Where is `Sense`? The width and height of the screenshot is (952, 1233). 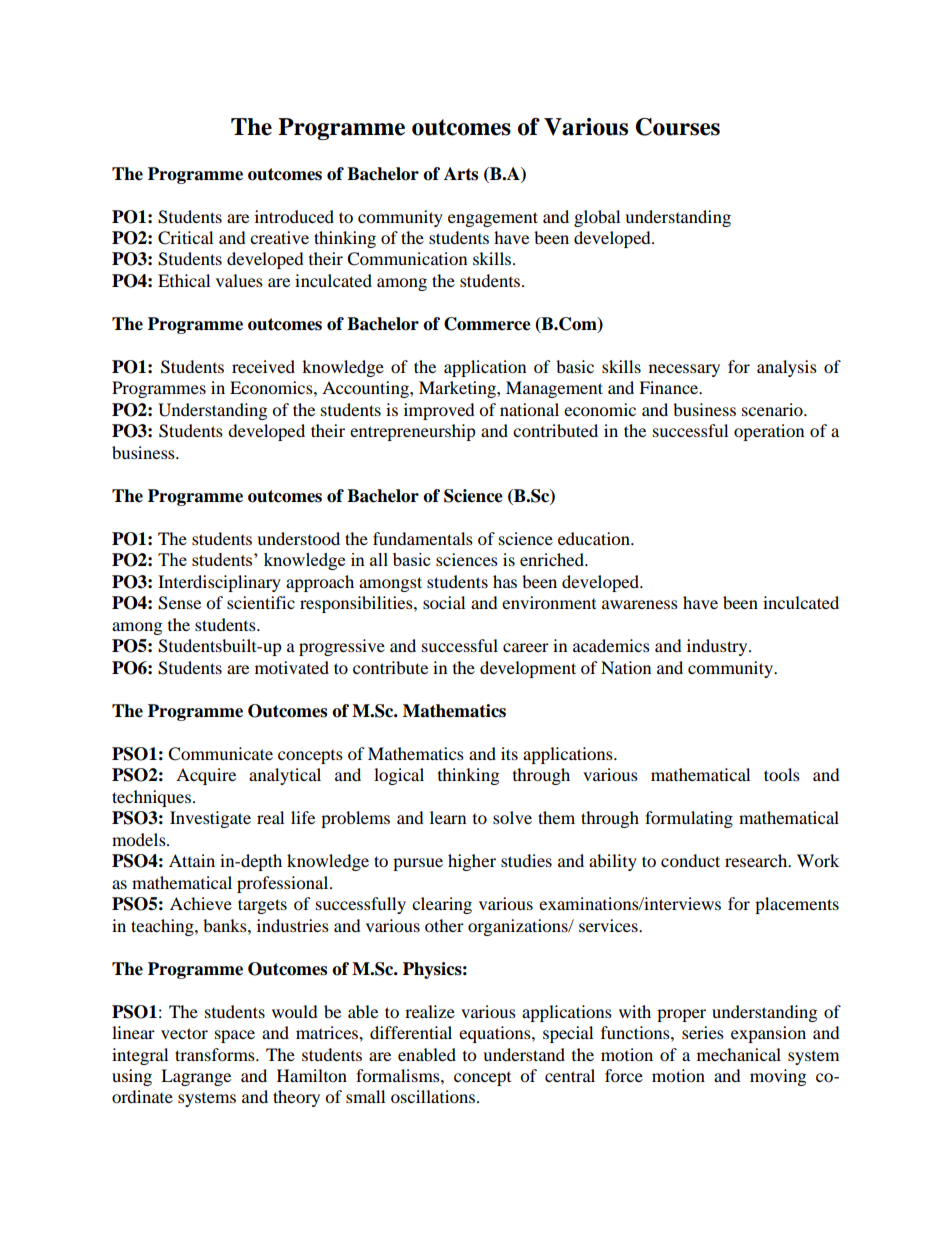 Sense is located at coordinates (179, 603).
